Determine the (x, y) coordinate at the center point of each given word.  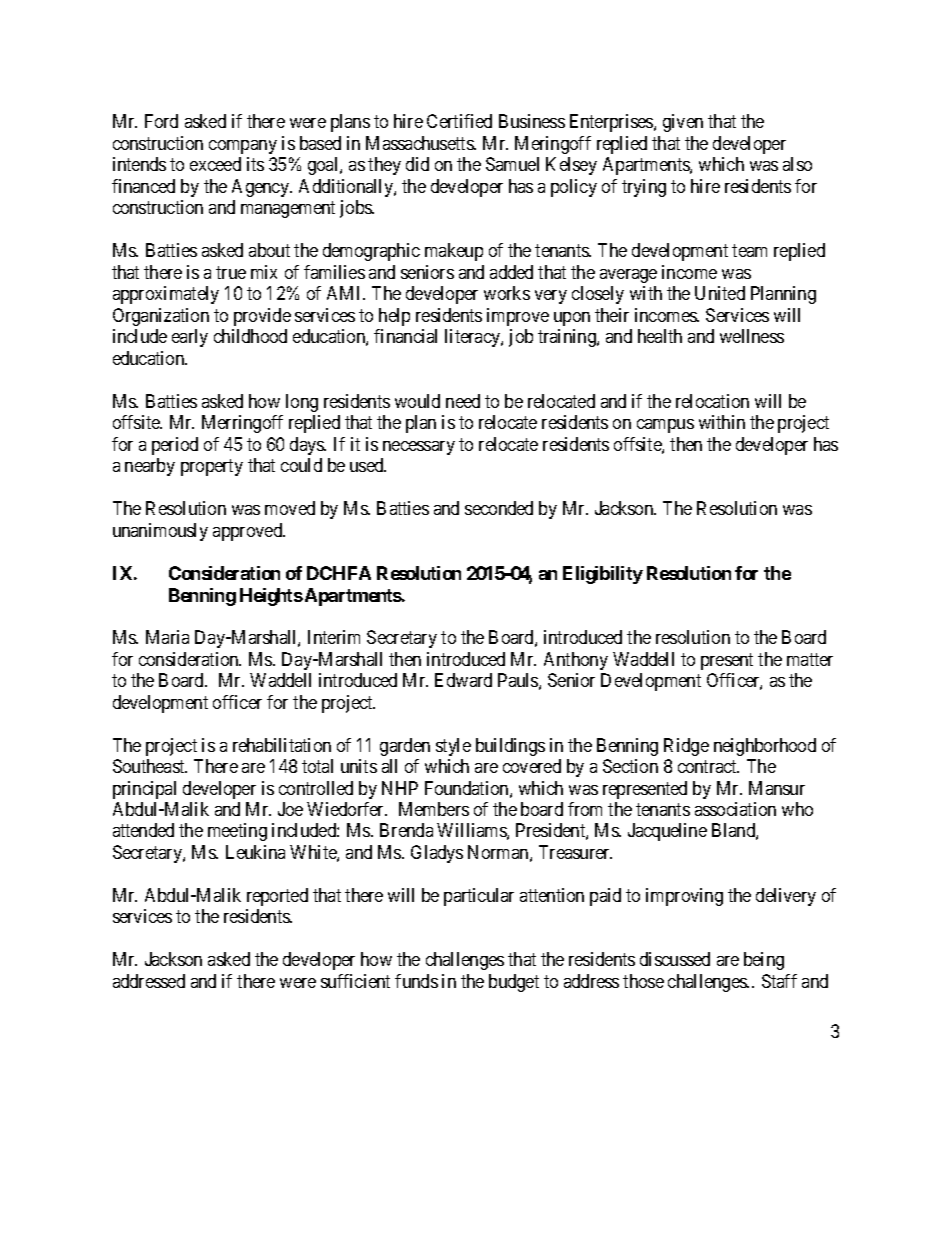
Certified (459, 121)
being (764, 961)
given (683, 123)
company (243, 147)
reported (277, 897)
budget (514, 983)
